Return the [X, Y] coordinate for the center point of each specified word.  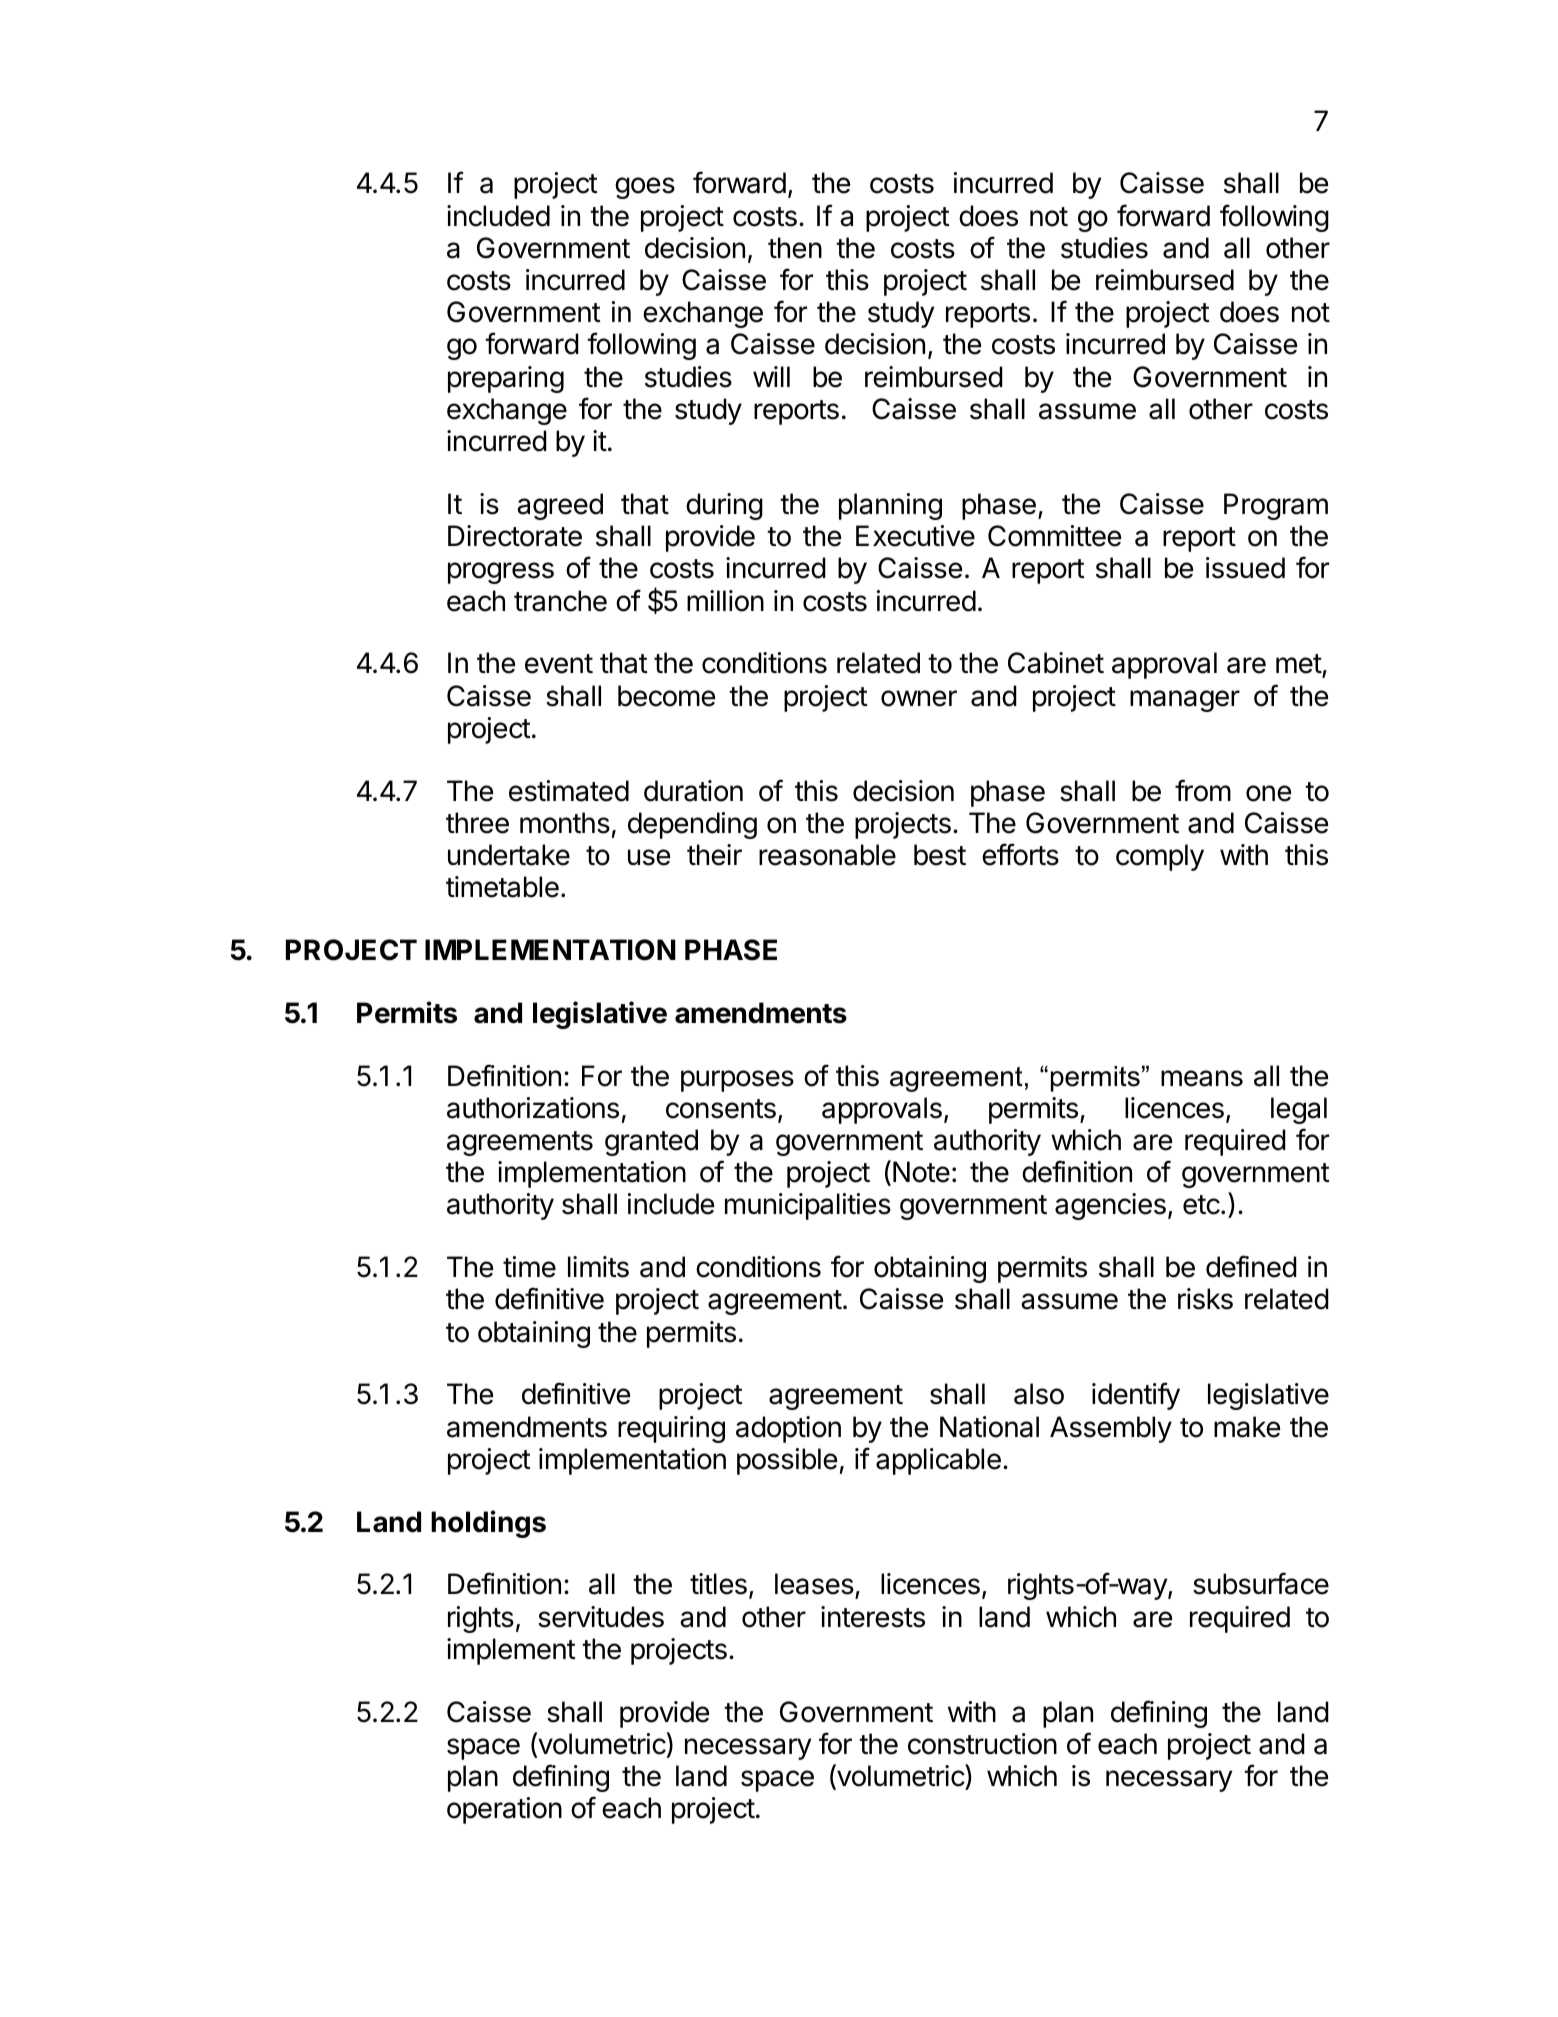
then [795, 248]
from [1203, 790]
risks [1205, 1299]
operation [504, 1810]
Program [1276, 506]
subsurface [1261, 1583]
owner [919, 698]
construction [982, 1744]
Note [921, 1172]
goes [645, 188]
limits [598, 1267]
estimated [569, 791]
